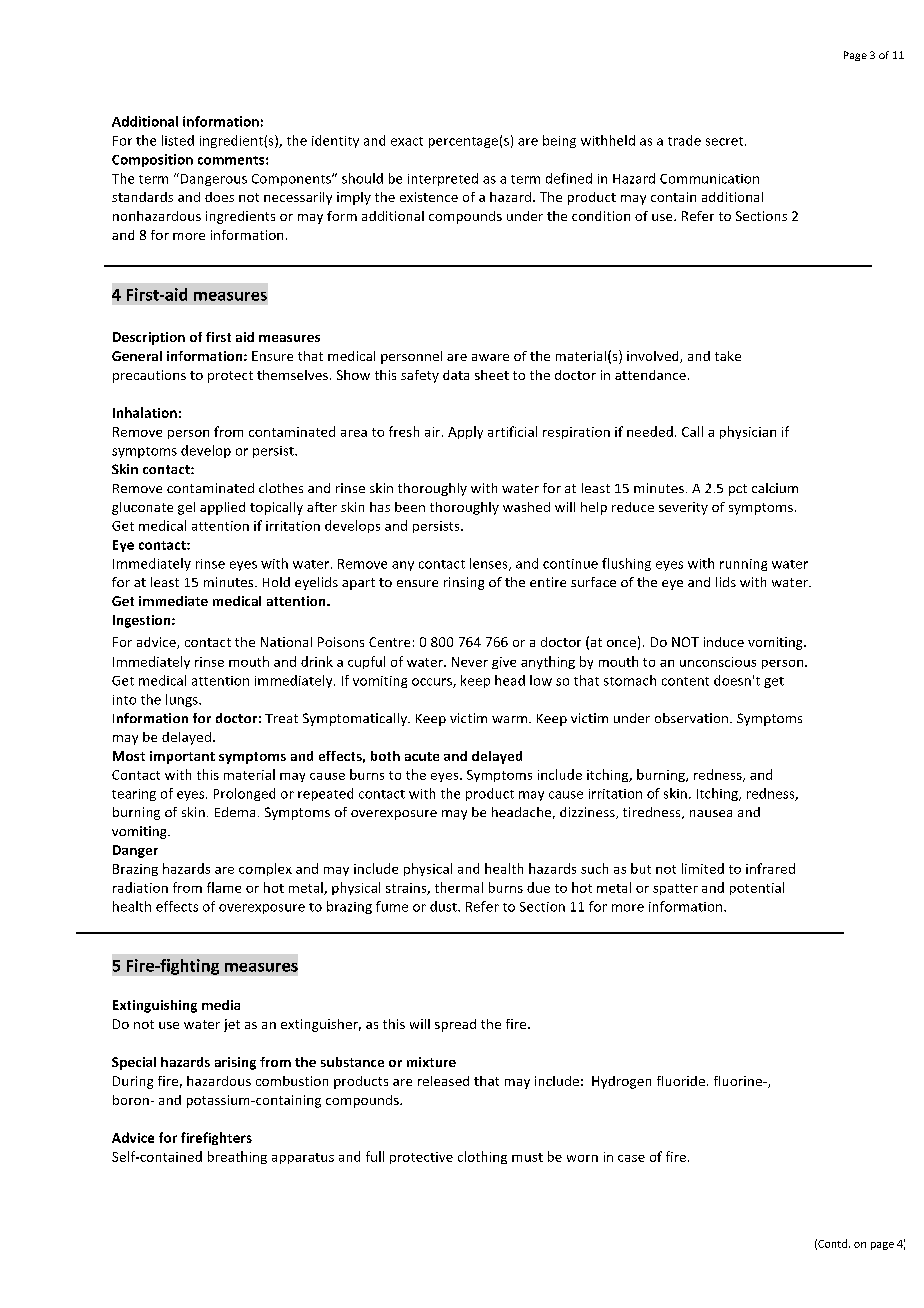 This page has height=1308, width=924. What do you see at coordinates (743, 565) in the page?
I see `running` at bounding box center [743, 565].
